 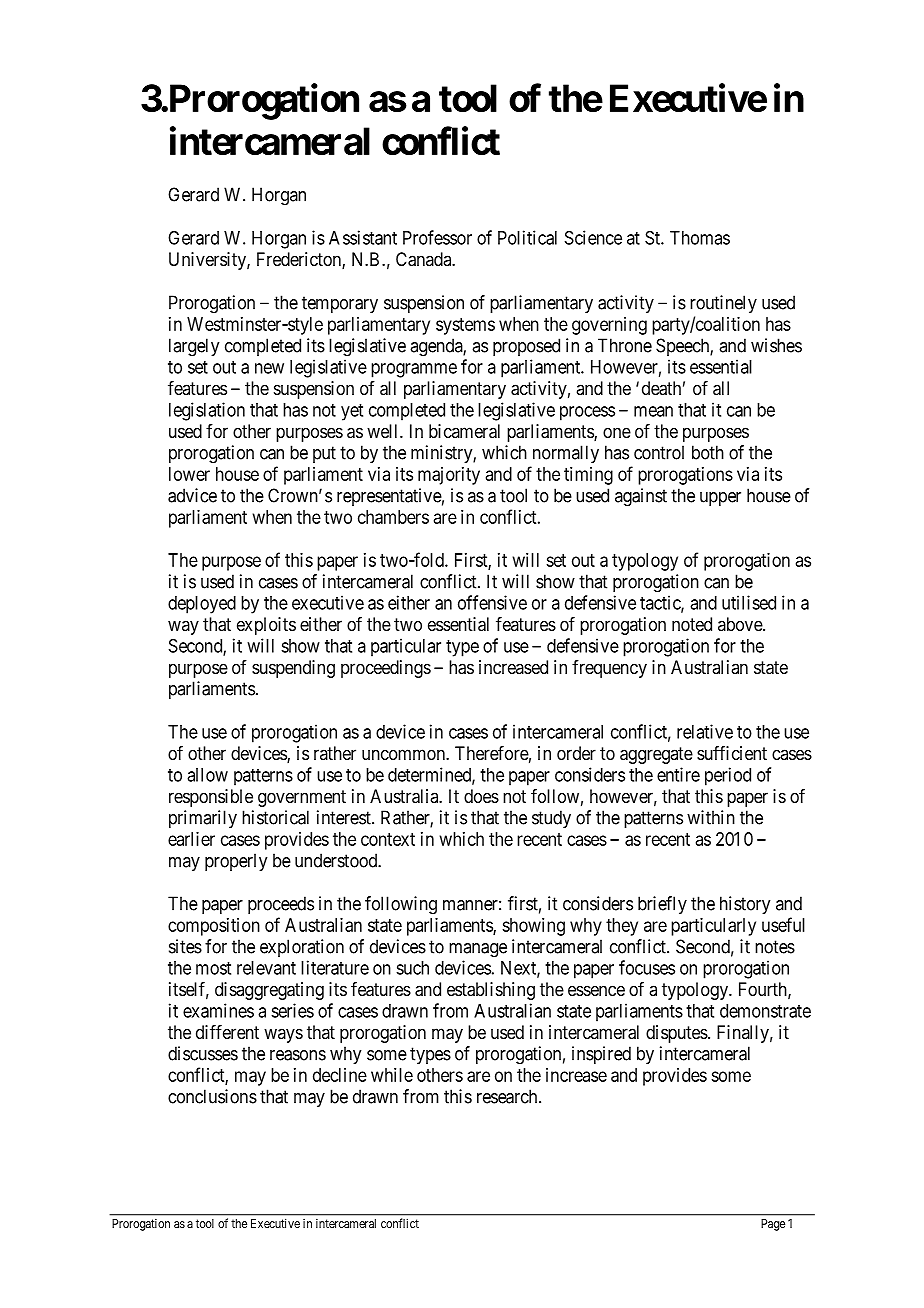 What do you see at coordinates (508, 1096) in the screenshot?
I see `research` at bounding box center [508, 1096].
